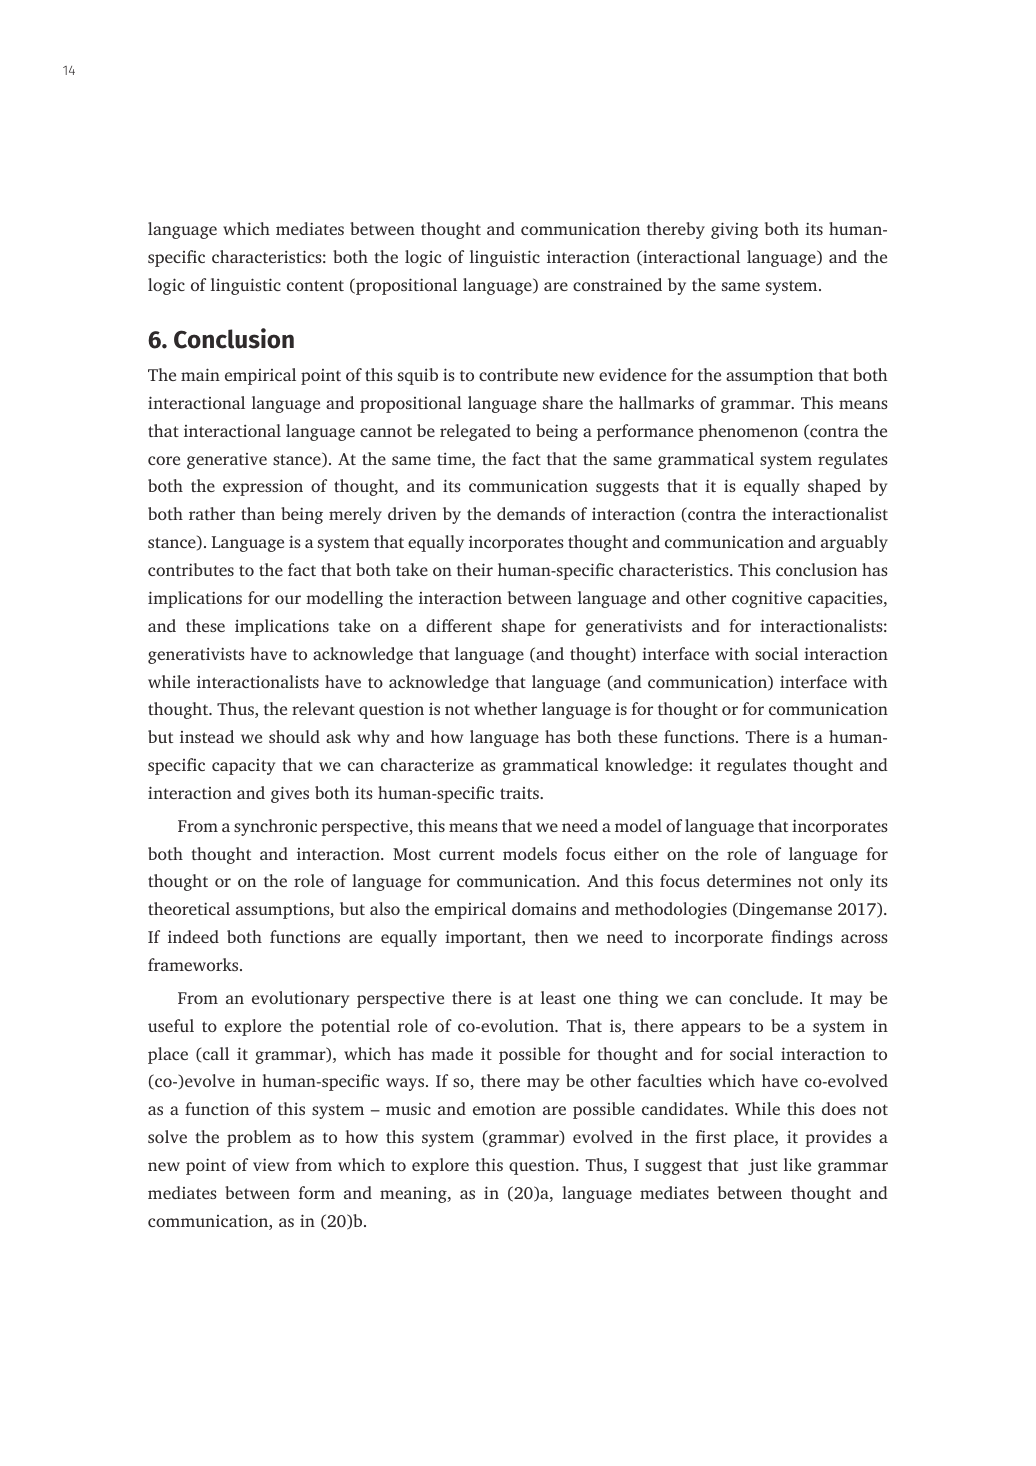 This screenshot has height=1466, width=1036. What do you see at coordinates (767, 599) in the screenshot?
I see `cognitive` at bounding box center [767, 599].
